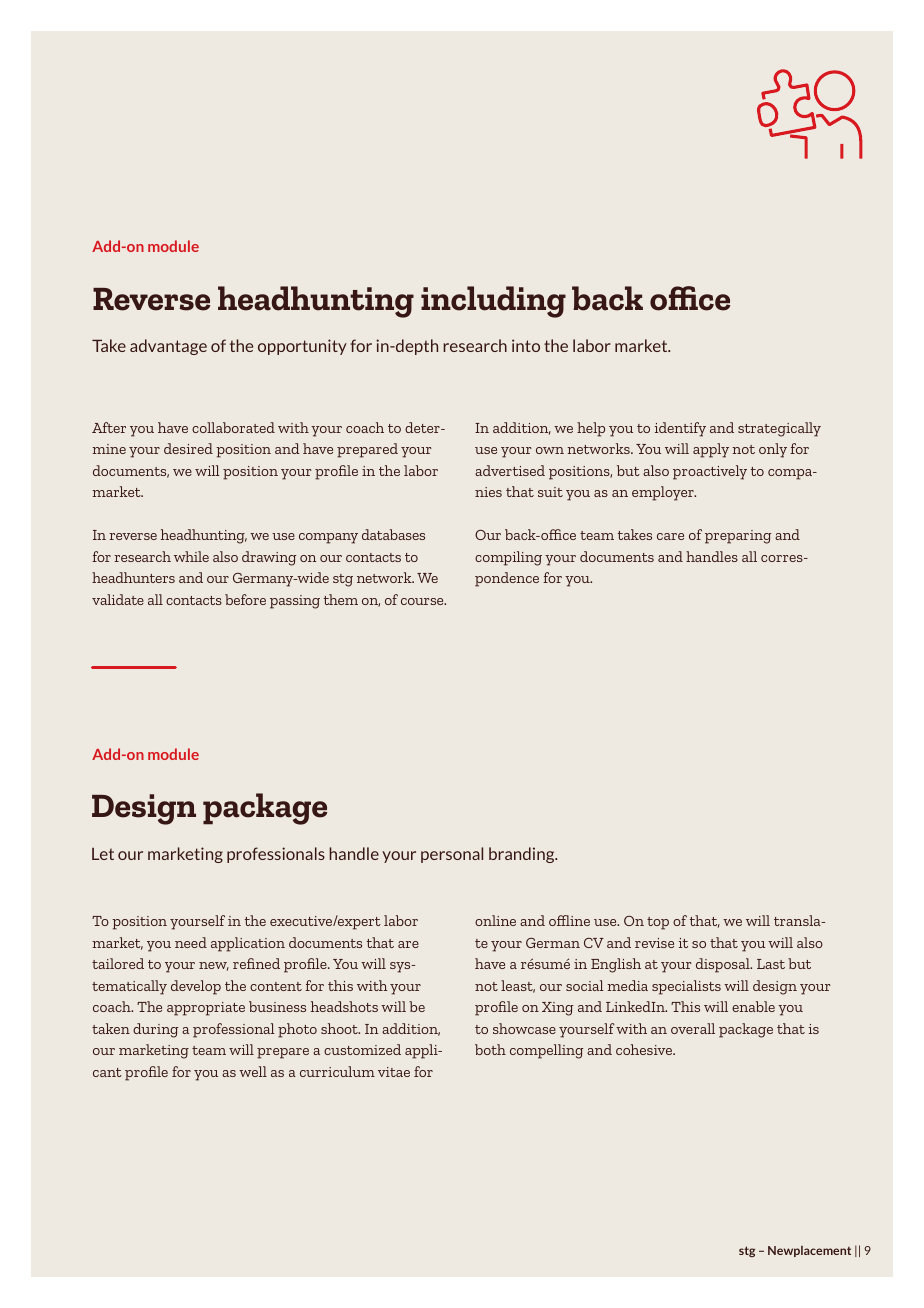 Image resolution: width=924 pixels, height=1308 pixels. Describe the element at coordinates (526, 345) in the screenshot. I see `into` at that location.
